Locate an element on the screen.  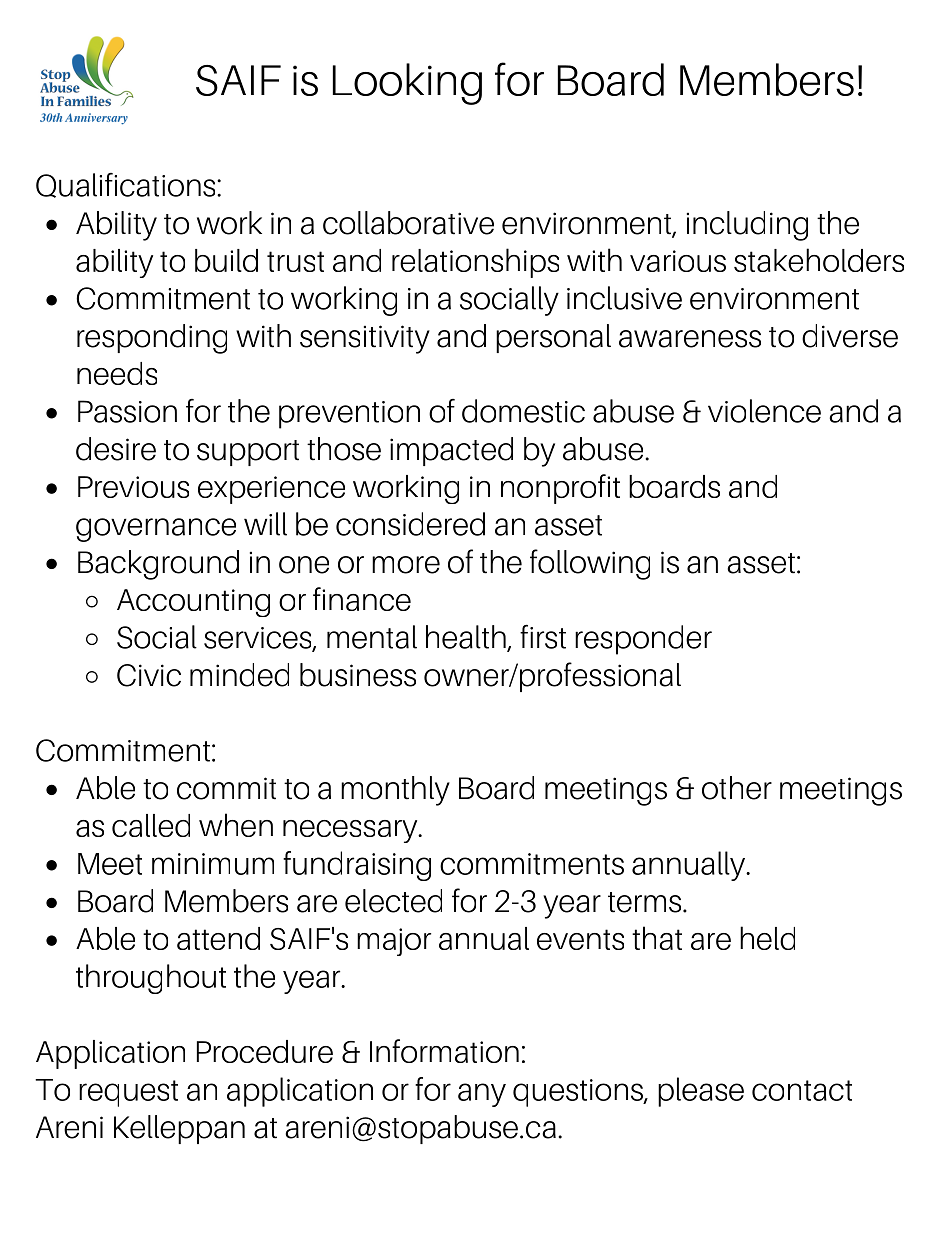
violence is located at coordinates (764, 411).
